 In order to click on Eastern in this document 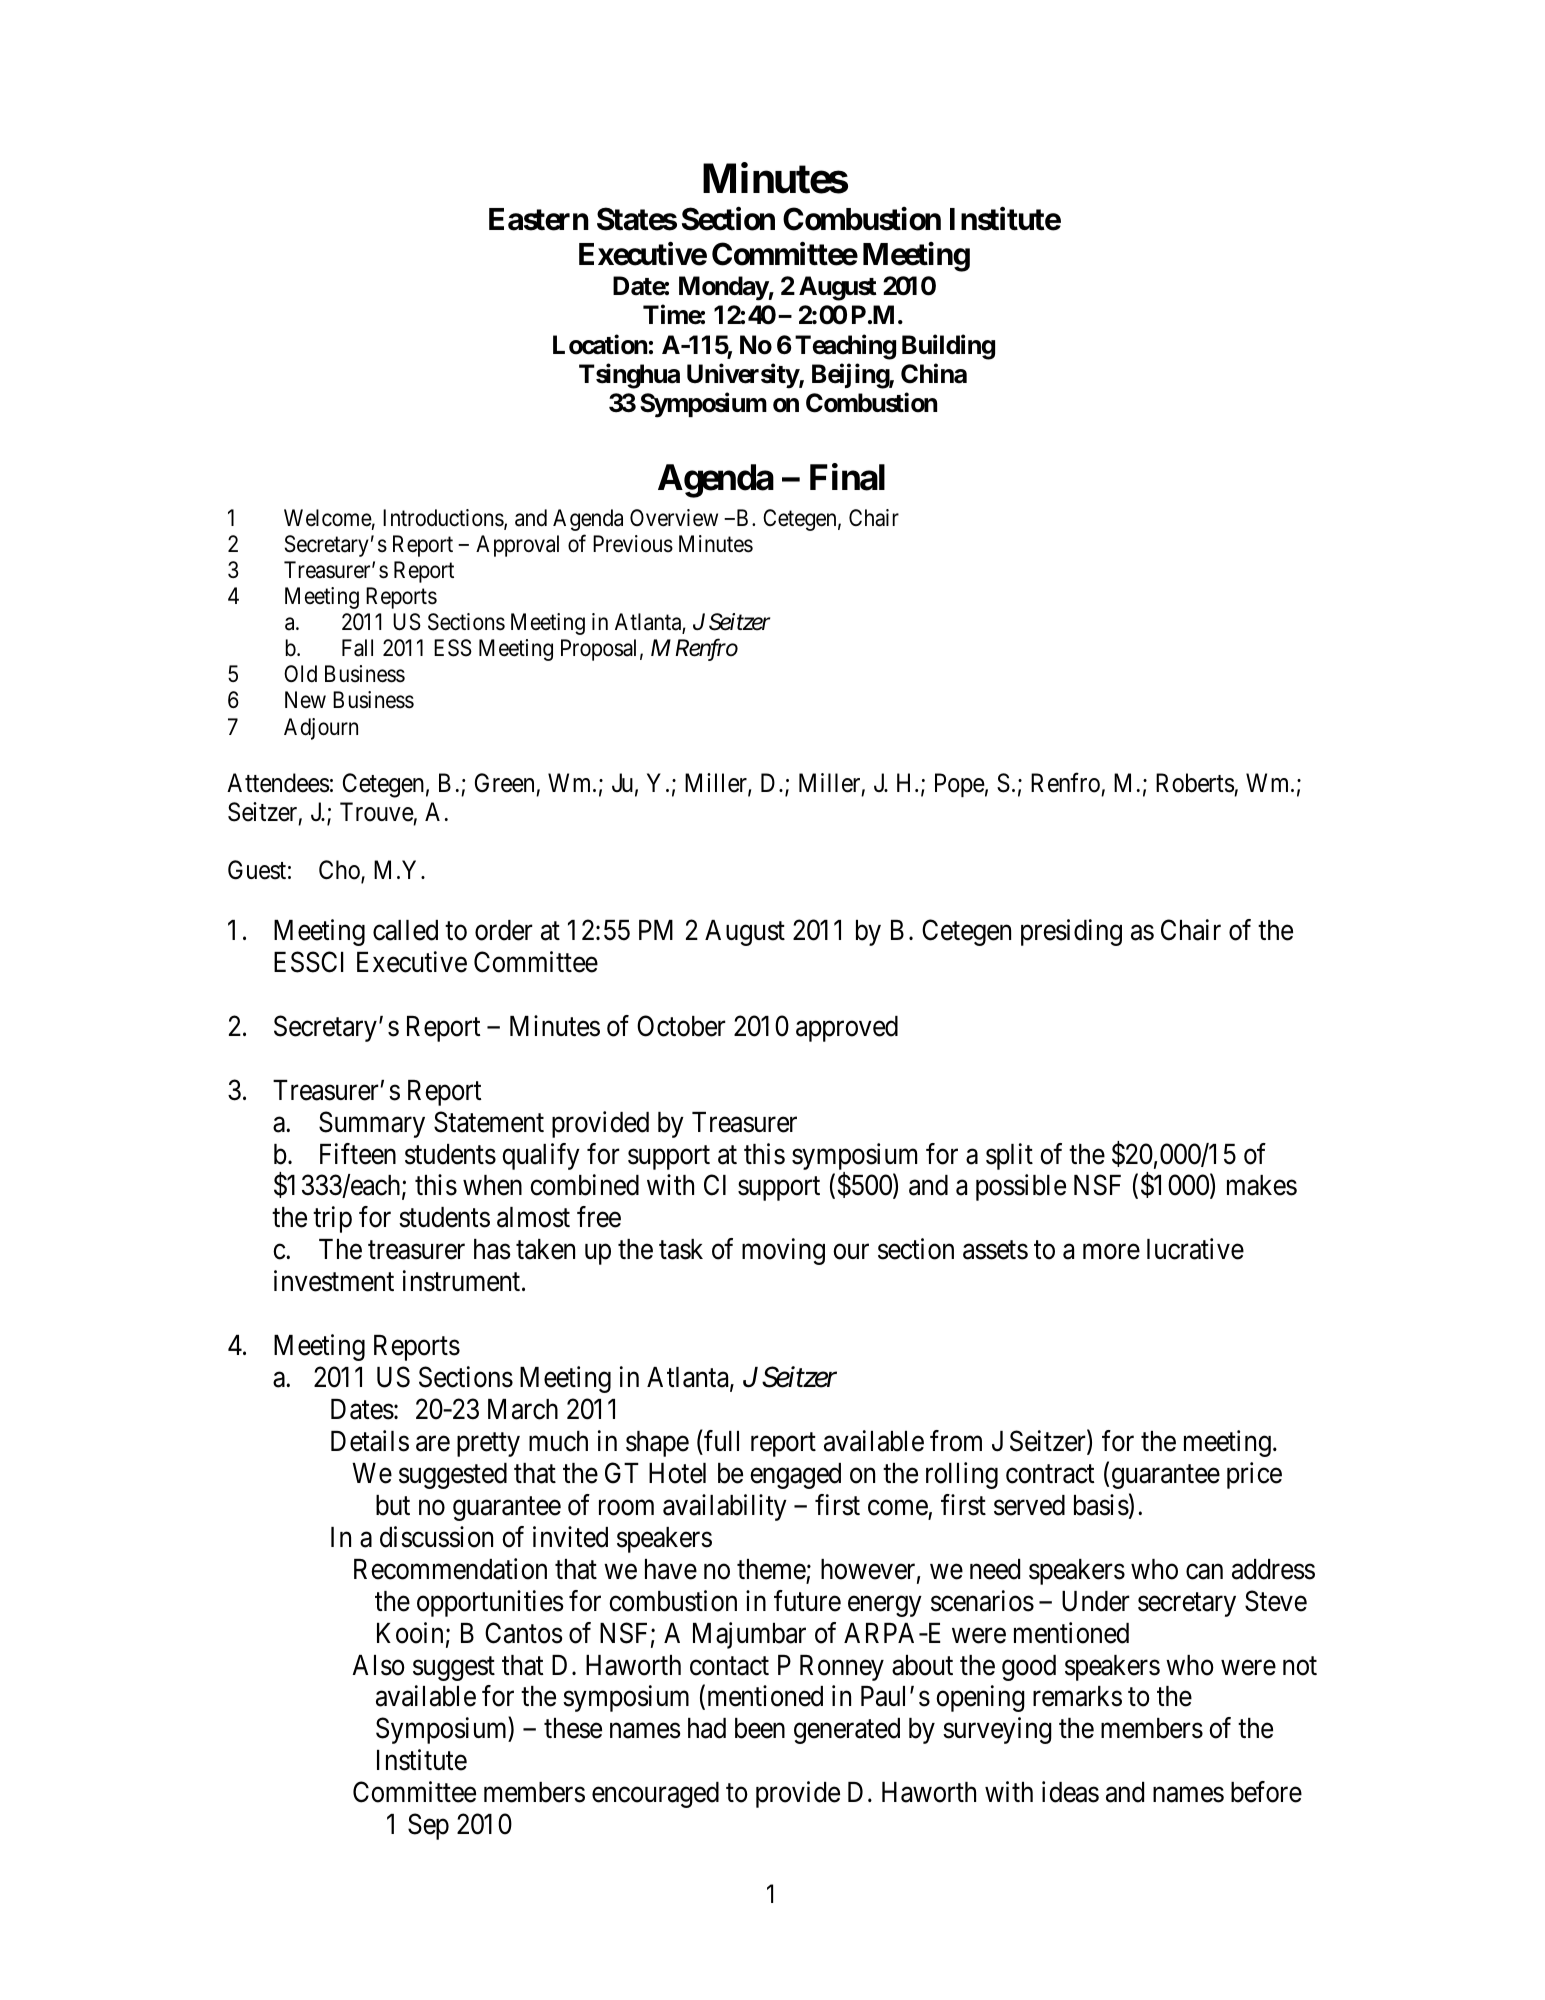, I will do `click(539, 219)`.
